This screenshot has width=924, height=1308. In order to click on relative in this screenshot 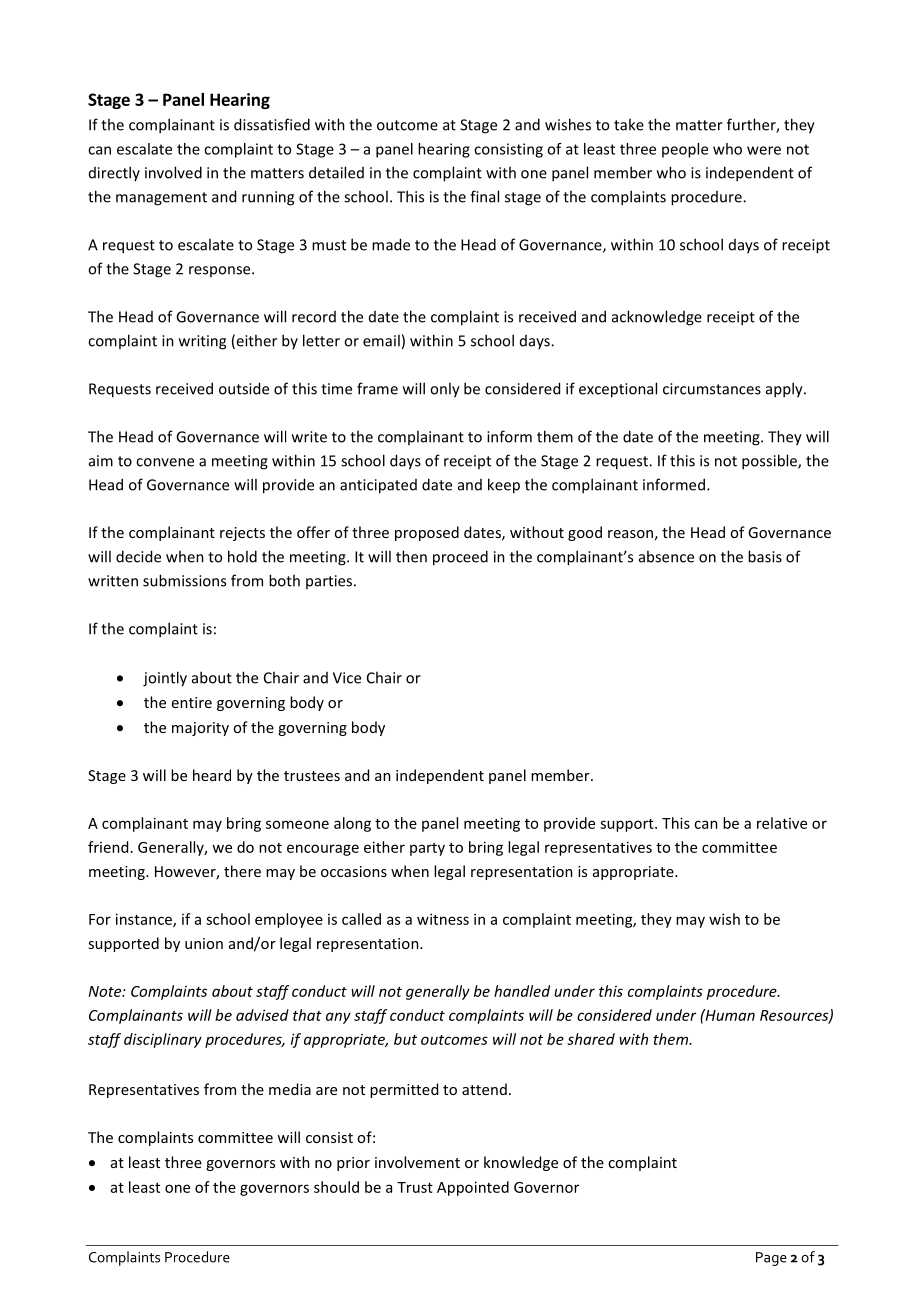, I will do `click(782, 823)`.
